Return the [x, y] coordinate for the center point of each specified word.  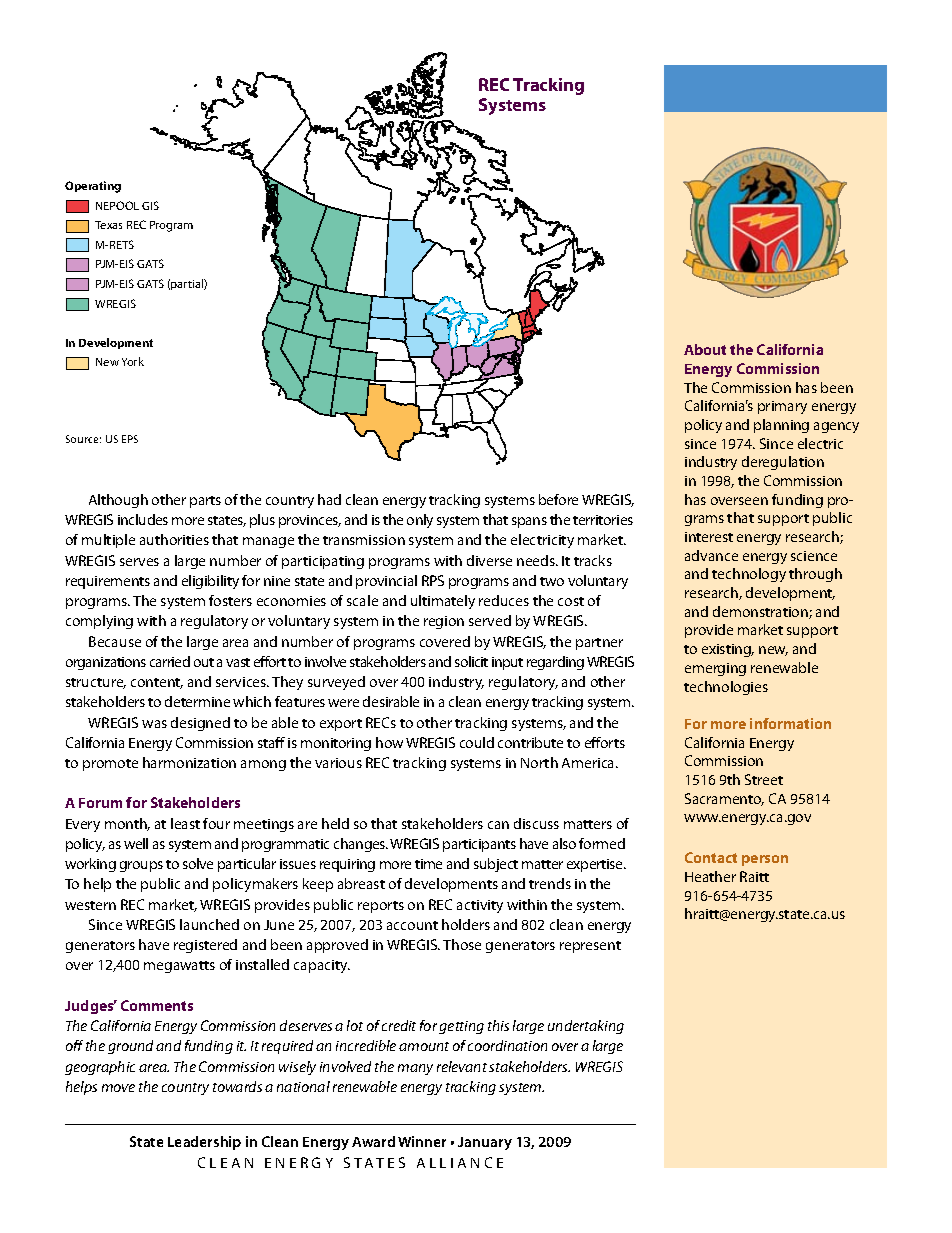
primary [782, 407]
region [444, 622]
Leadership [204, 1143]
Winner [422, 1141]
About [705, 349]
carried [170, 661]
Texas [108, 225]
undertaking [586, 1027]
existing [728, 650]
